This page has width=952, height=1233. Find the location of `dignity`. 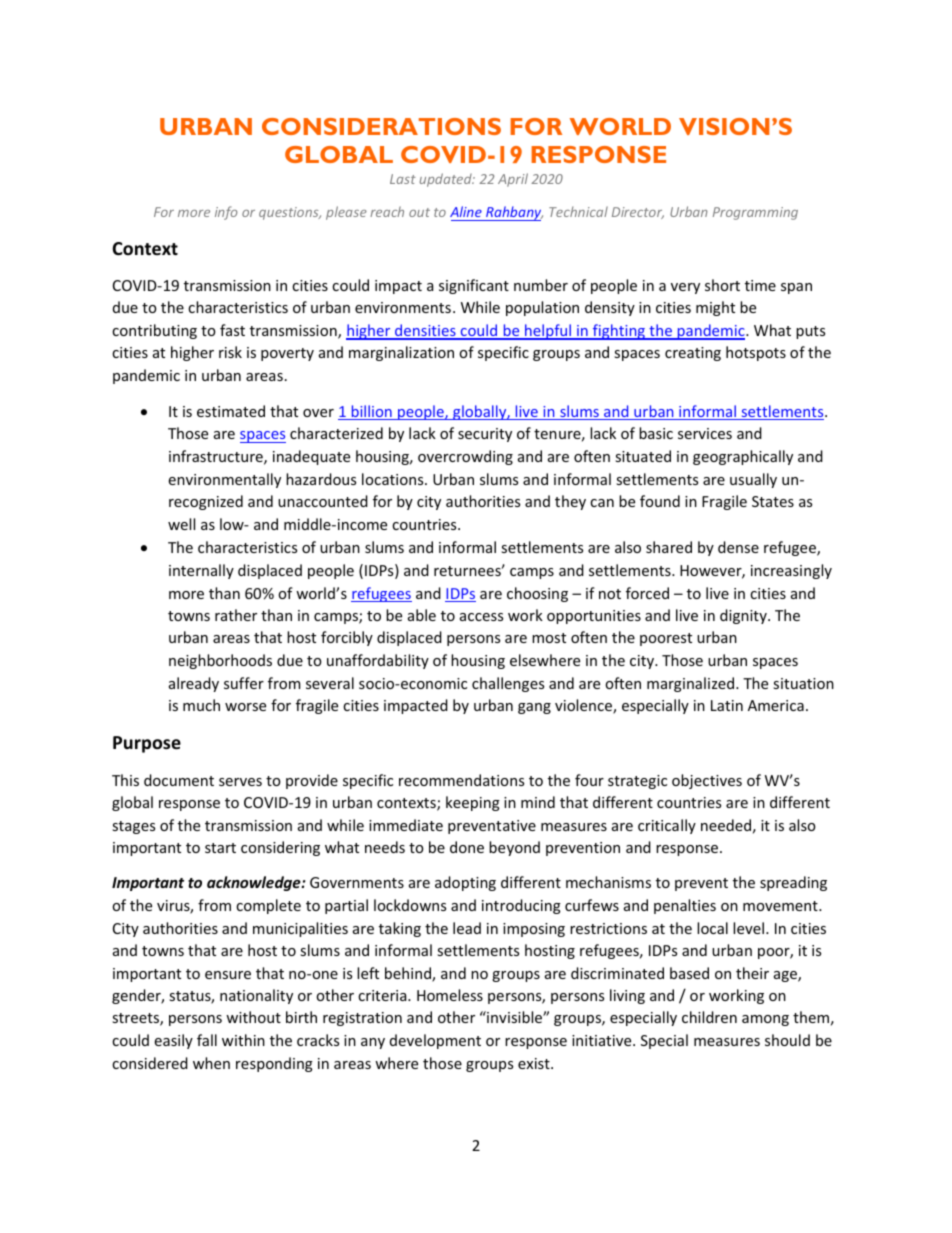

dignity is located at coordinates (744, 616).
